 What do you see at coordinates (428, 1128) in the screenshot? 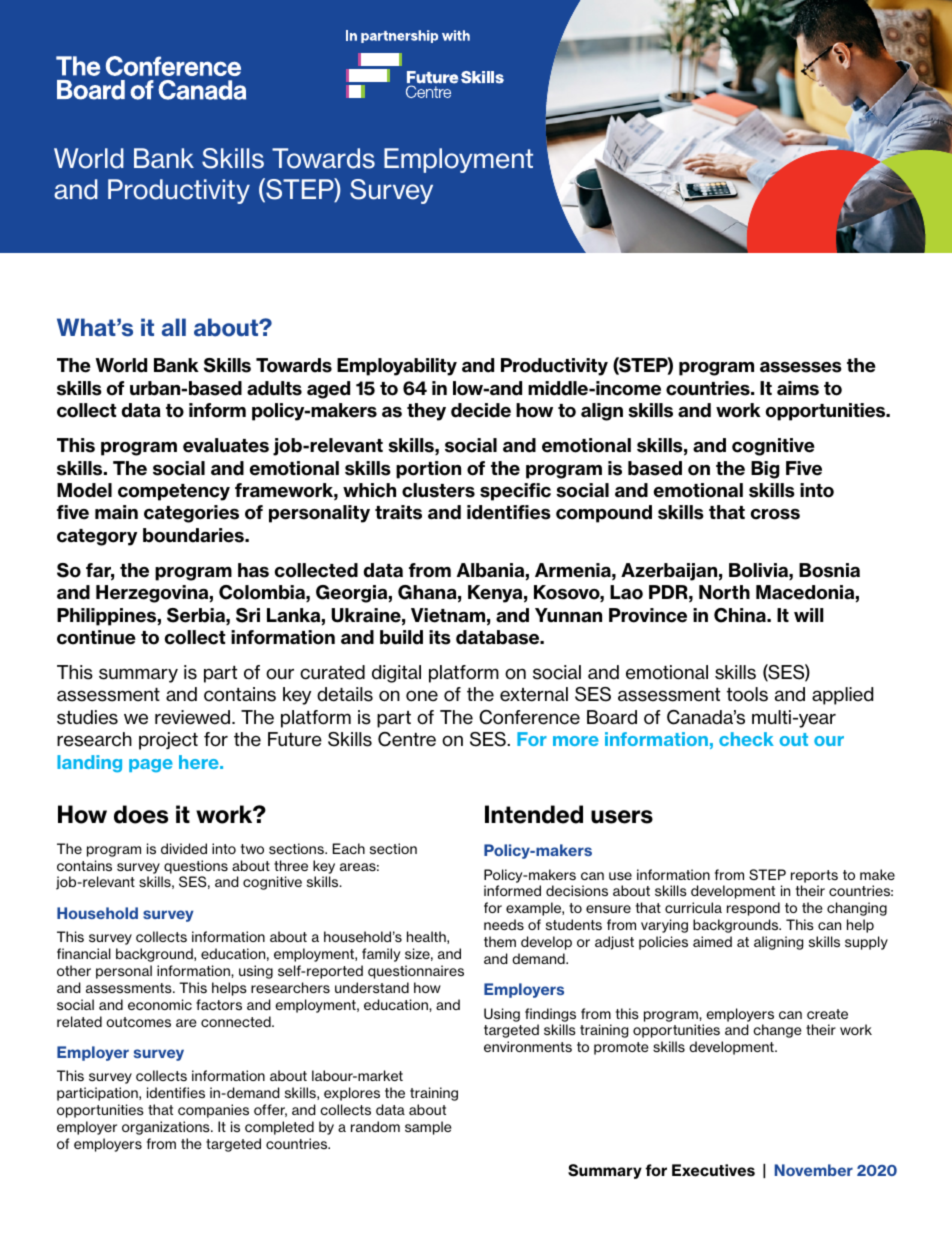
I see `sample` at bounding box center [428, 1128].
